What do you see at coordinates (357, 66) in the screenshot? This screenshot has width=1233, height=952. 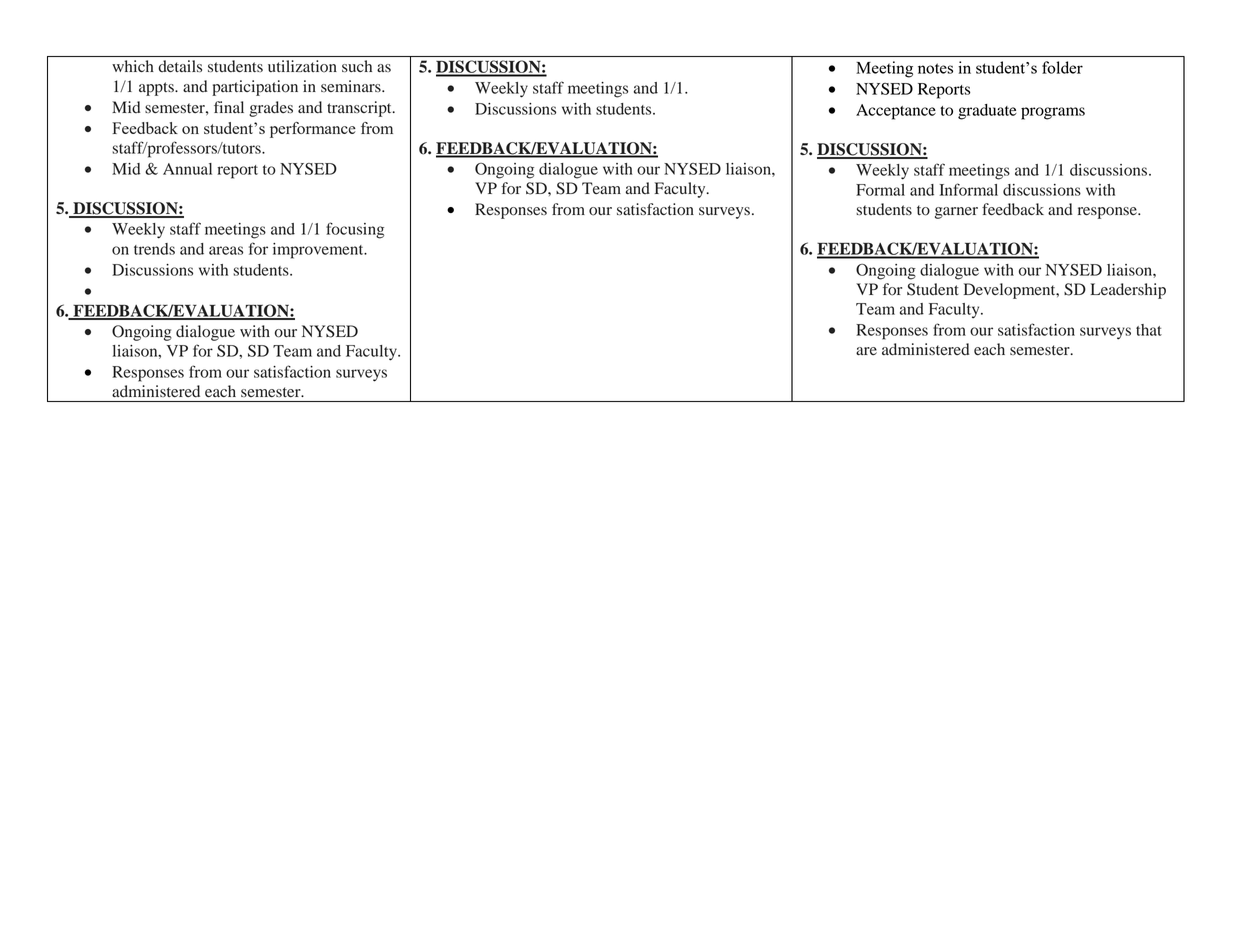 I see `such` at bounding box center [357, 66].
